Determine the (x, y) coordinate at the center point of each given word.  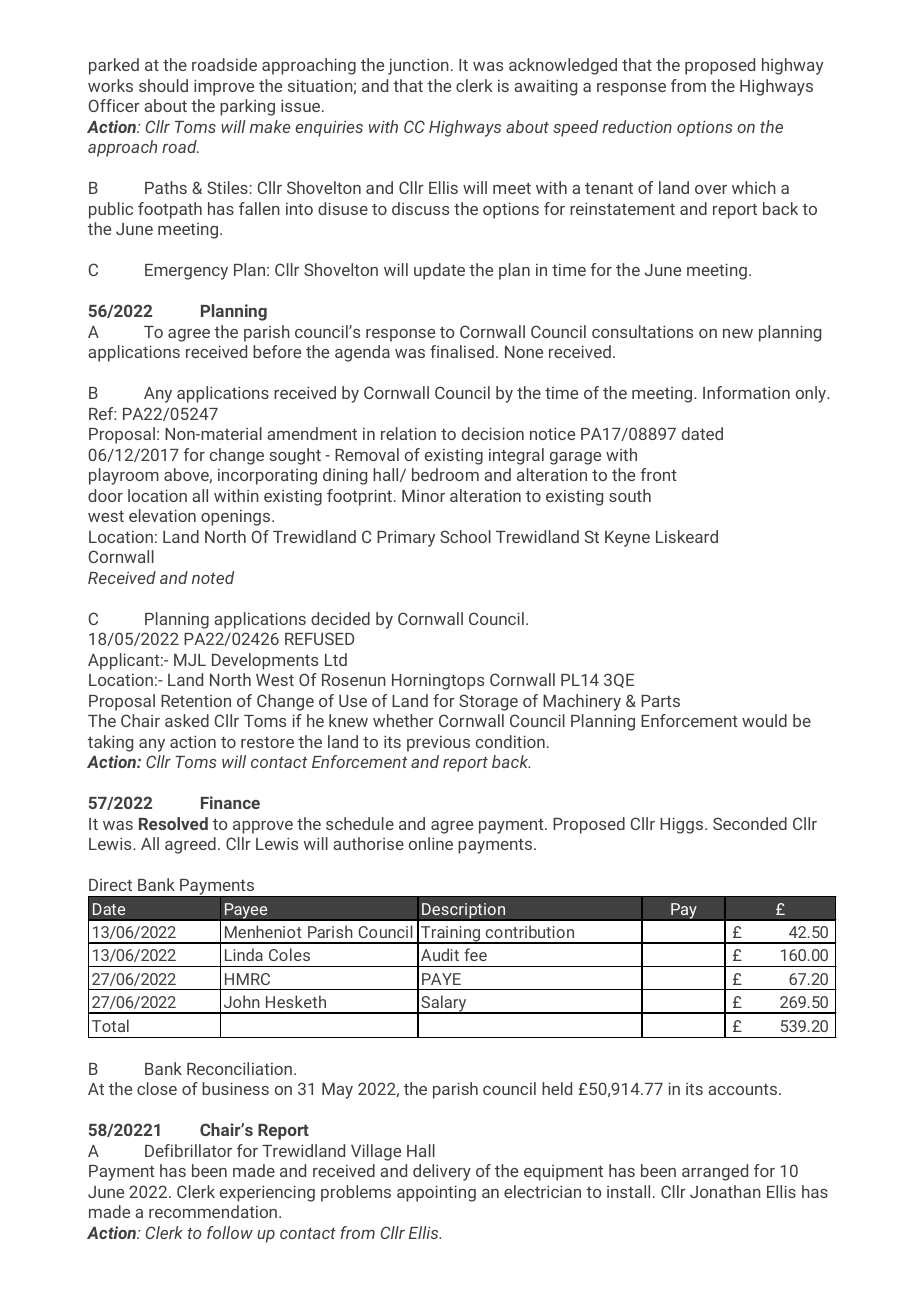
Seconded (750, 823)
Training (451, 935)
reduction (637, 126)
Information (746, 392)
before (277, 351)
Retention (196, 701)
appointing (436, 1193)
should (163, 85)
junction (418, 66)
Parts (660, 701)
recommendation (213, 1211)
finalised (462, 351)
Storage (488, 702)
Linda (244, 954)
